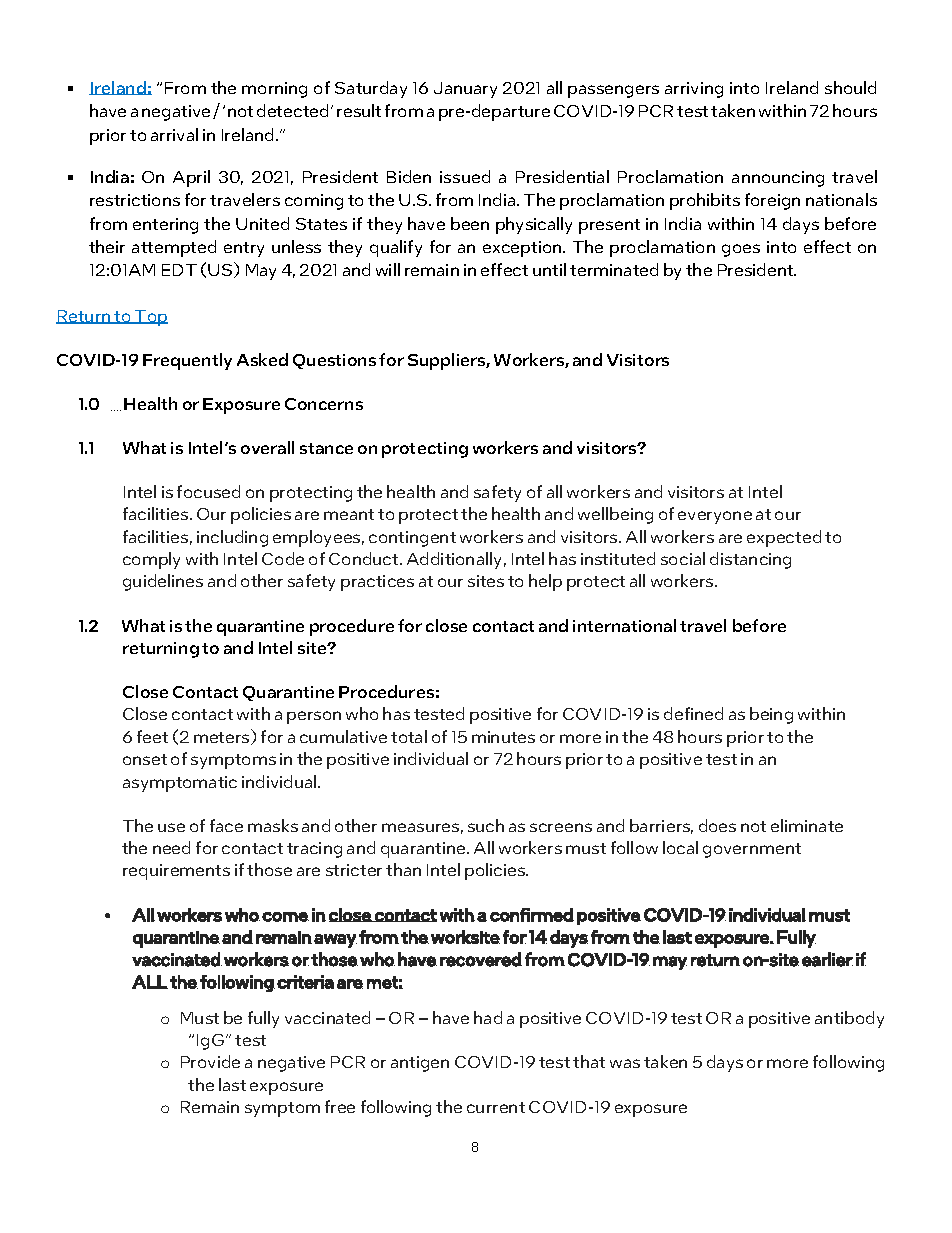 The width and height of the screenshot is (952, 1233). What do you see at coordinates (174, 134) in the screenshot?
I see `arrival` at bounding box center [174, 134].
